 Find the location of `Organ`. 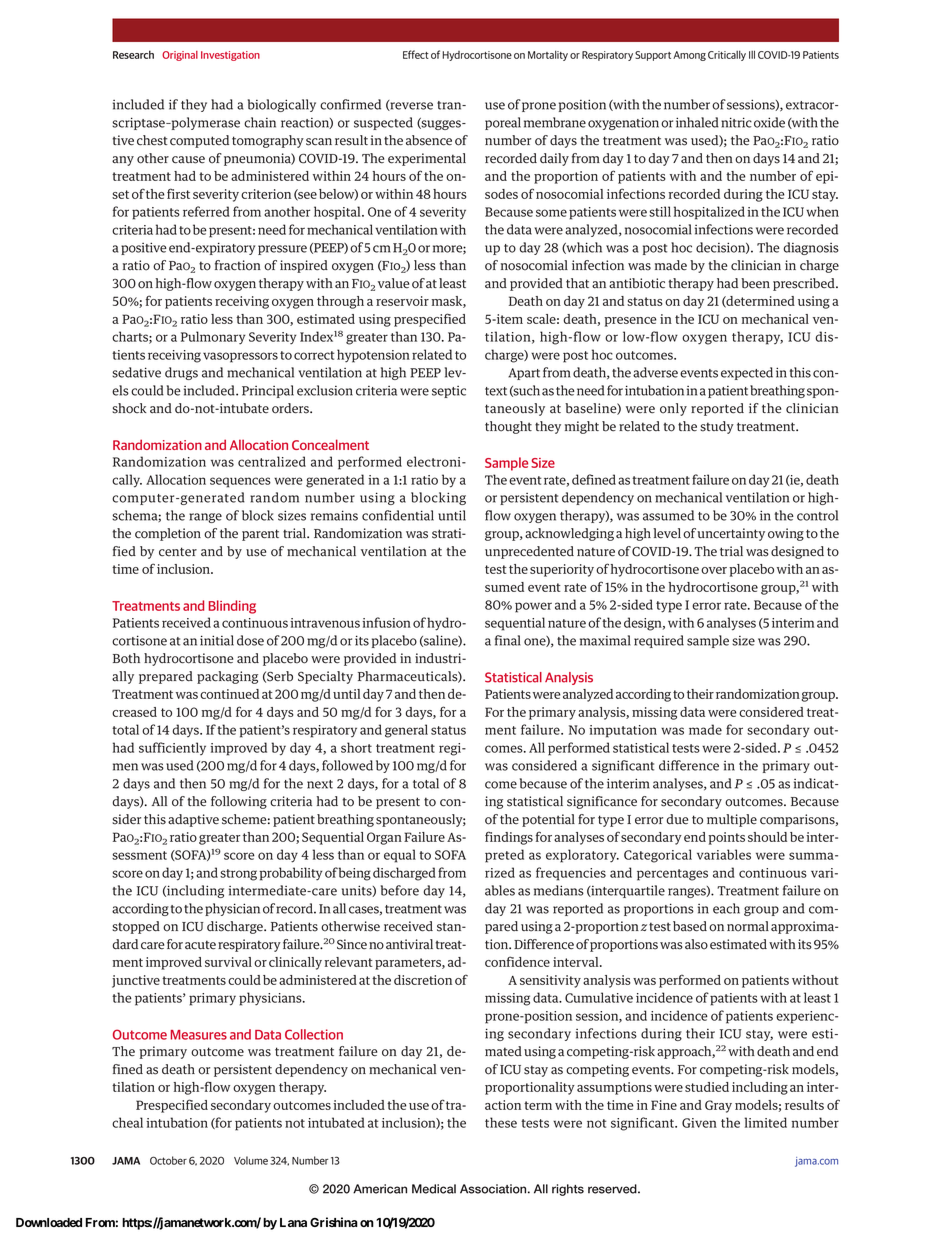

Organ is located at coordinates (384, 838).
